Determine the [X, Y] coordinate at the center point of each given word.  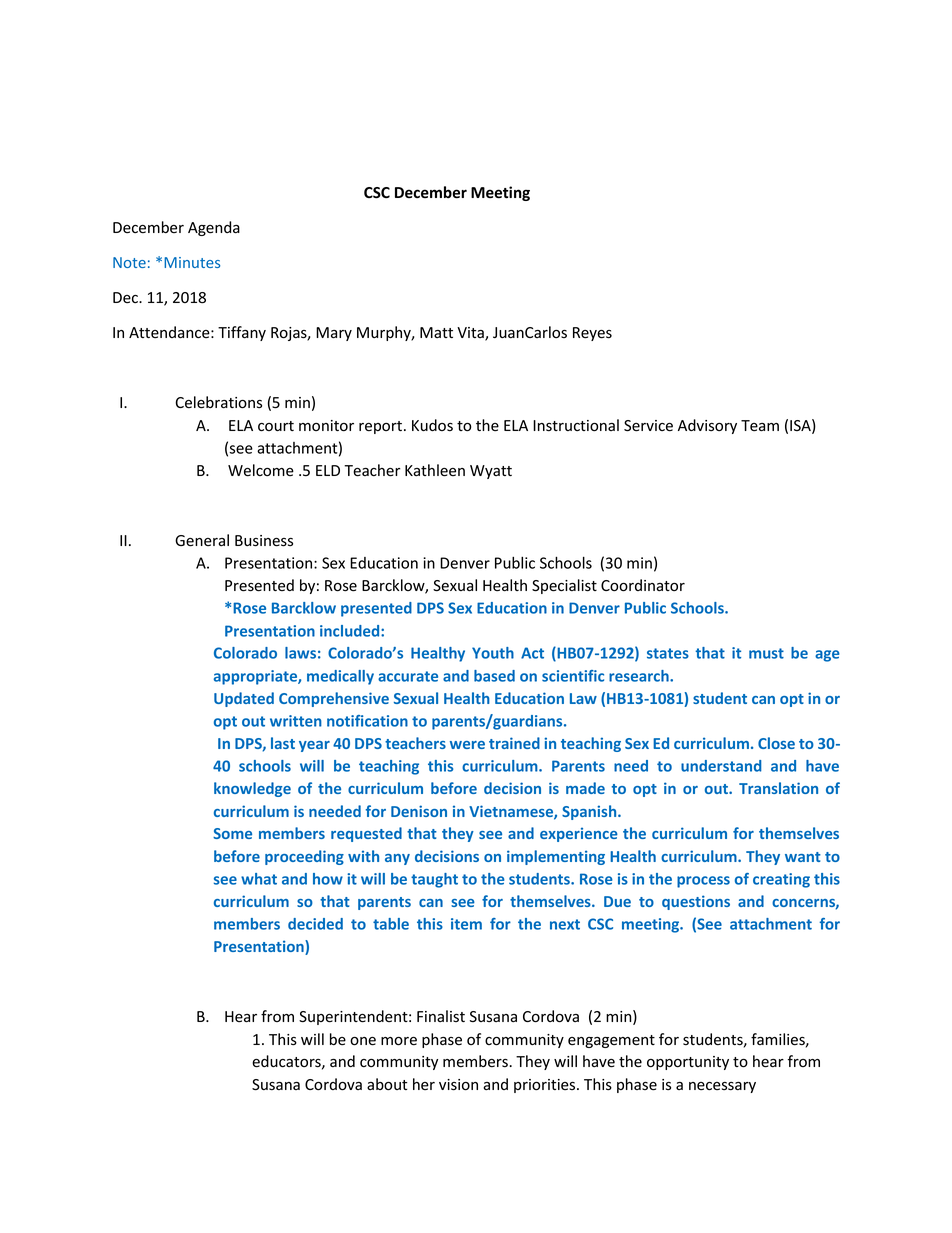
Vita [471, 334]
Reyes [592, 334]
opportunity [688, 1063]
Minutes [192, 262]
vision [458, 1085]
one [363, 1041]
